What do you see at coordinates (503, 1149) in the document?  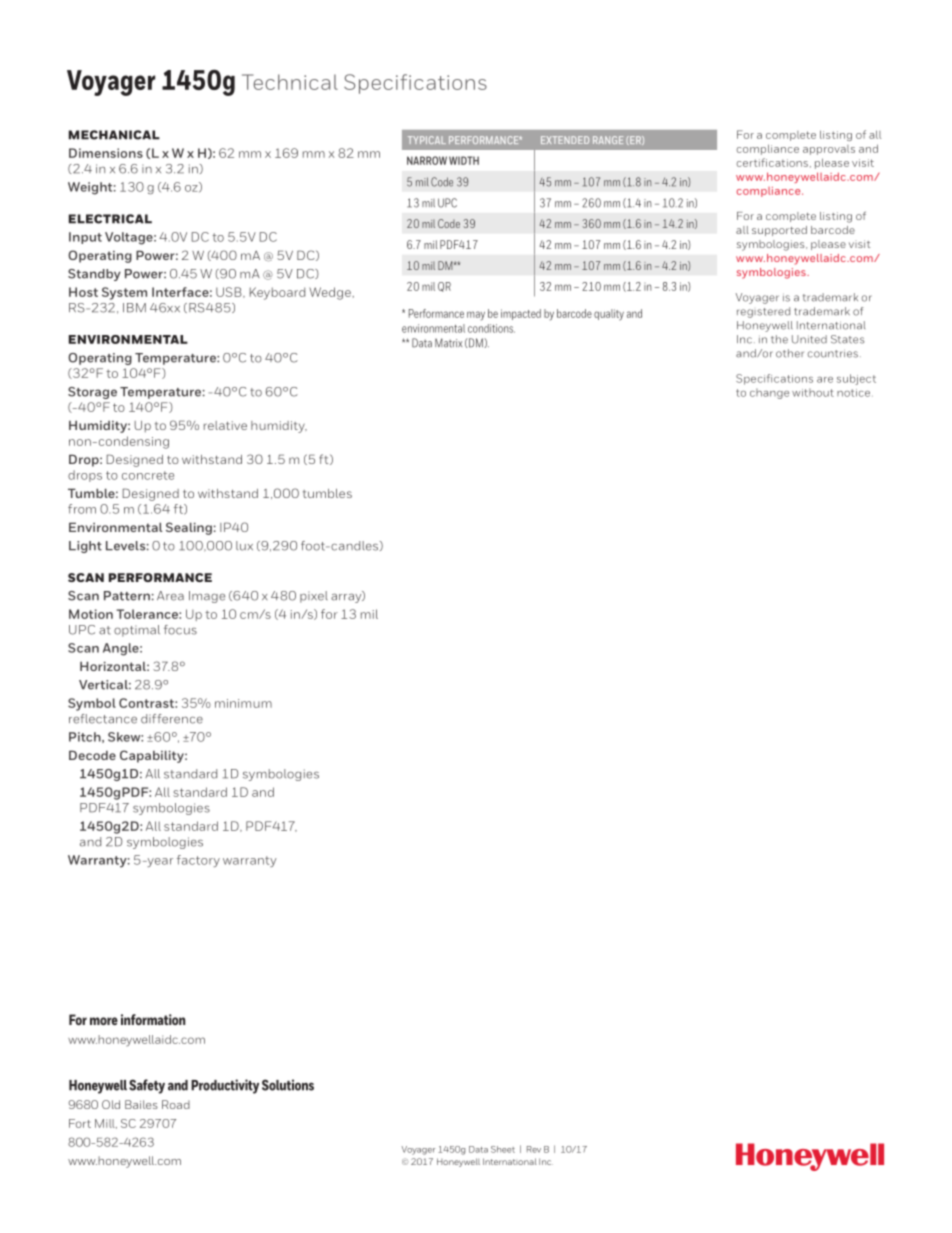 I see `Sheet` at bounding box center [503, 1149].
